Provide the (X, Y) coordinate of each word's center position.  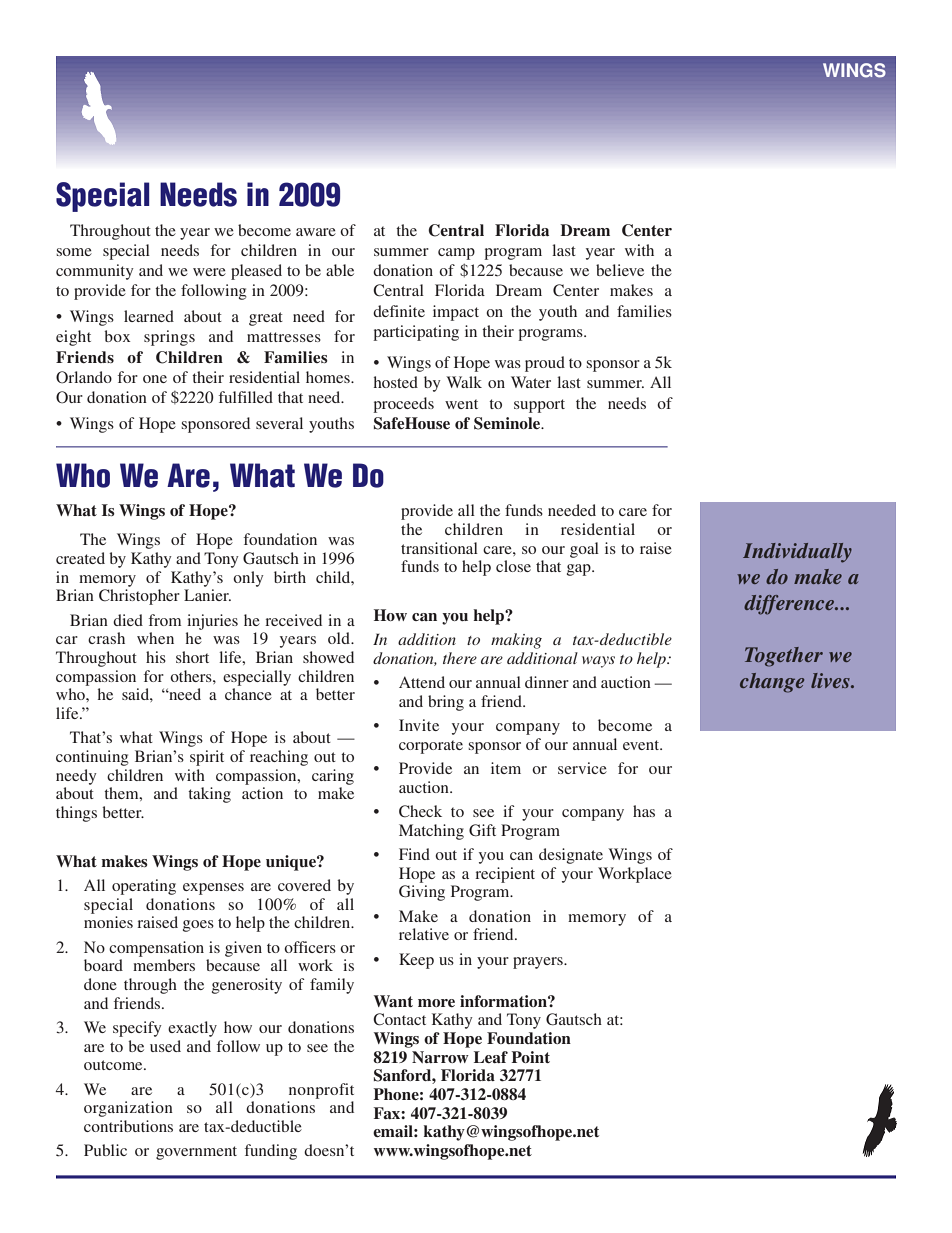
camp (456, 254)
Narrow (440, 1057)
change (772, 683)
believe (620, 270)
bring (446, 703)
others (192, 676)
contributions (128, 1126)
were (209, 272)
